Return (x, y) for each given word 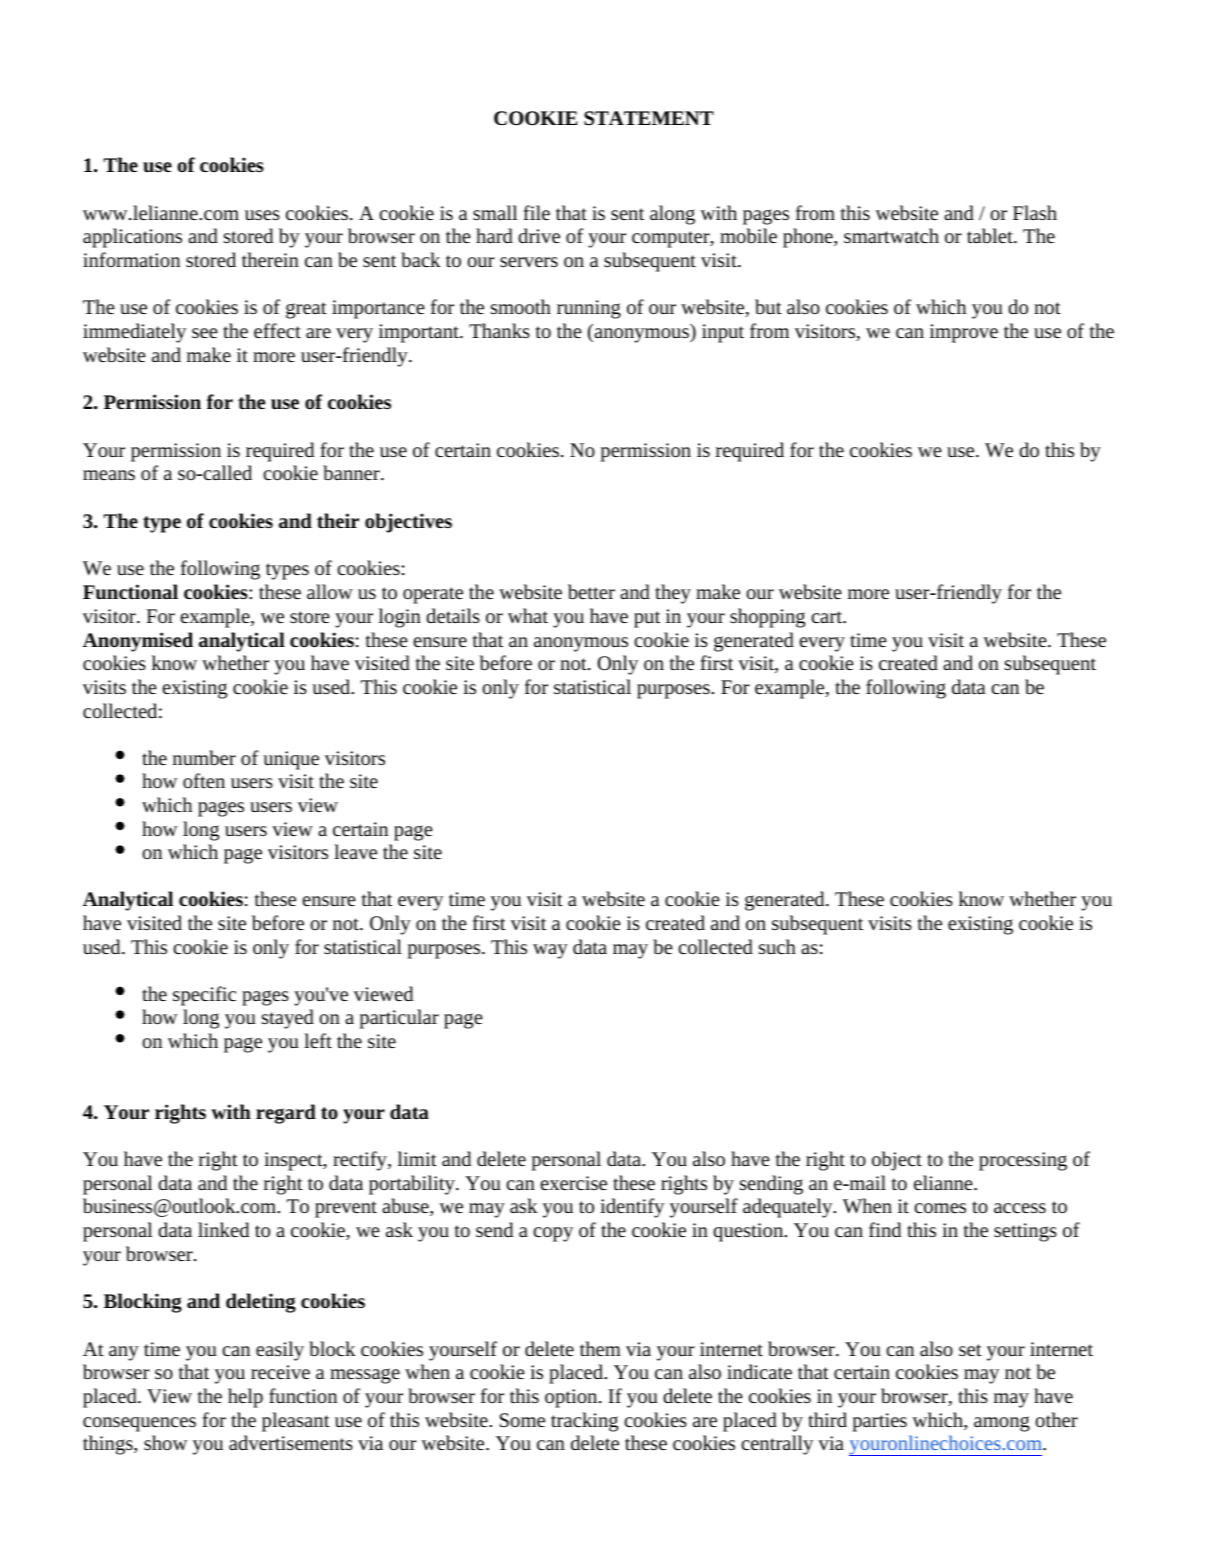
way (550, 951)
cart (827, 617)
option (572, 1398)
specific (204, 996)
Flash (1035, 212)
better (591, 591)
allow (330, 591)
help (245, 1398)
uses (262, 215)
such (777, 946)
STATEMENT (649, 118)
